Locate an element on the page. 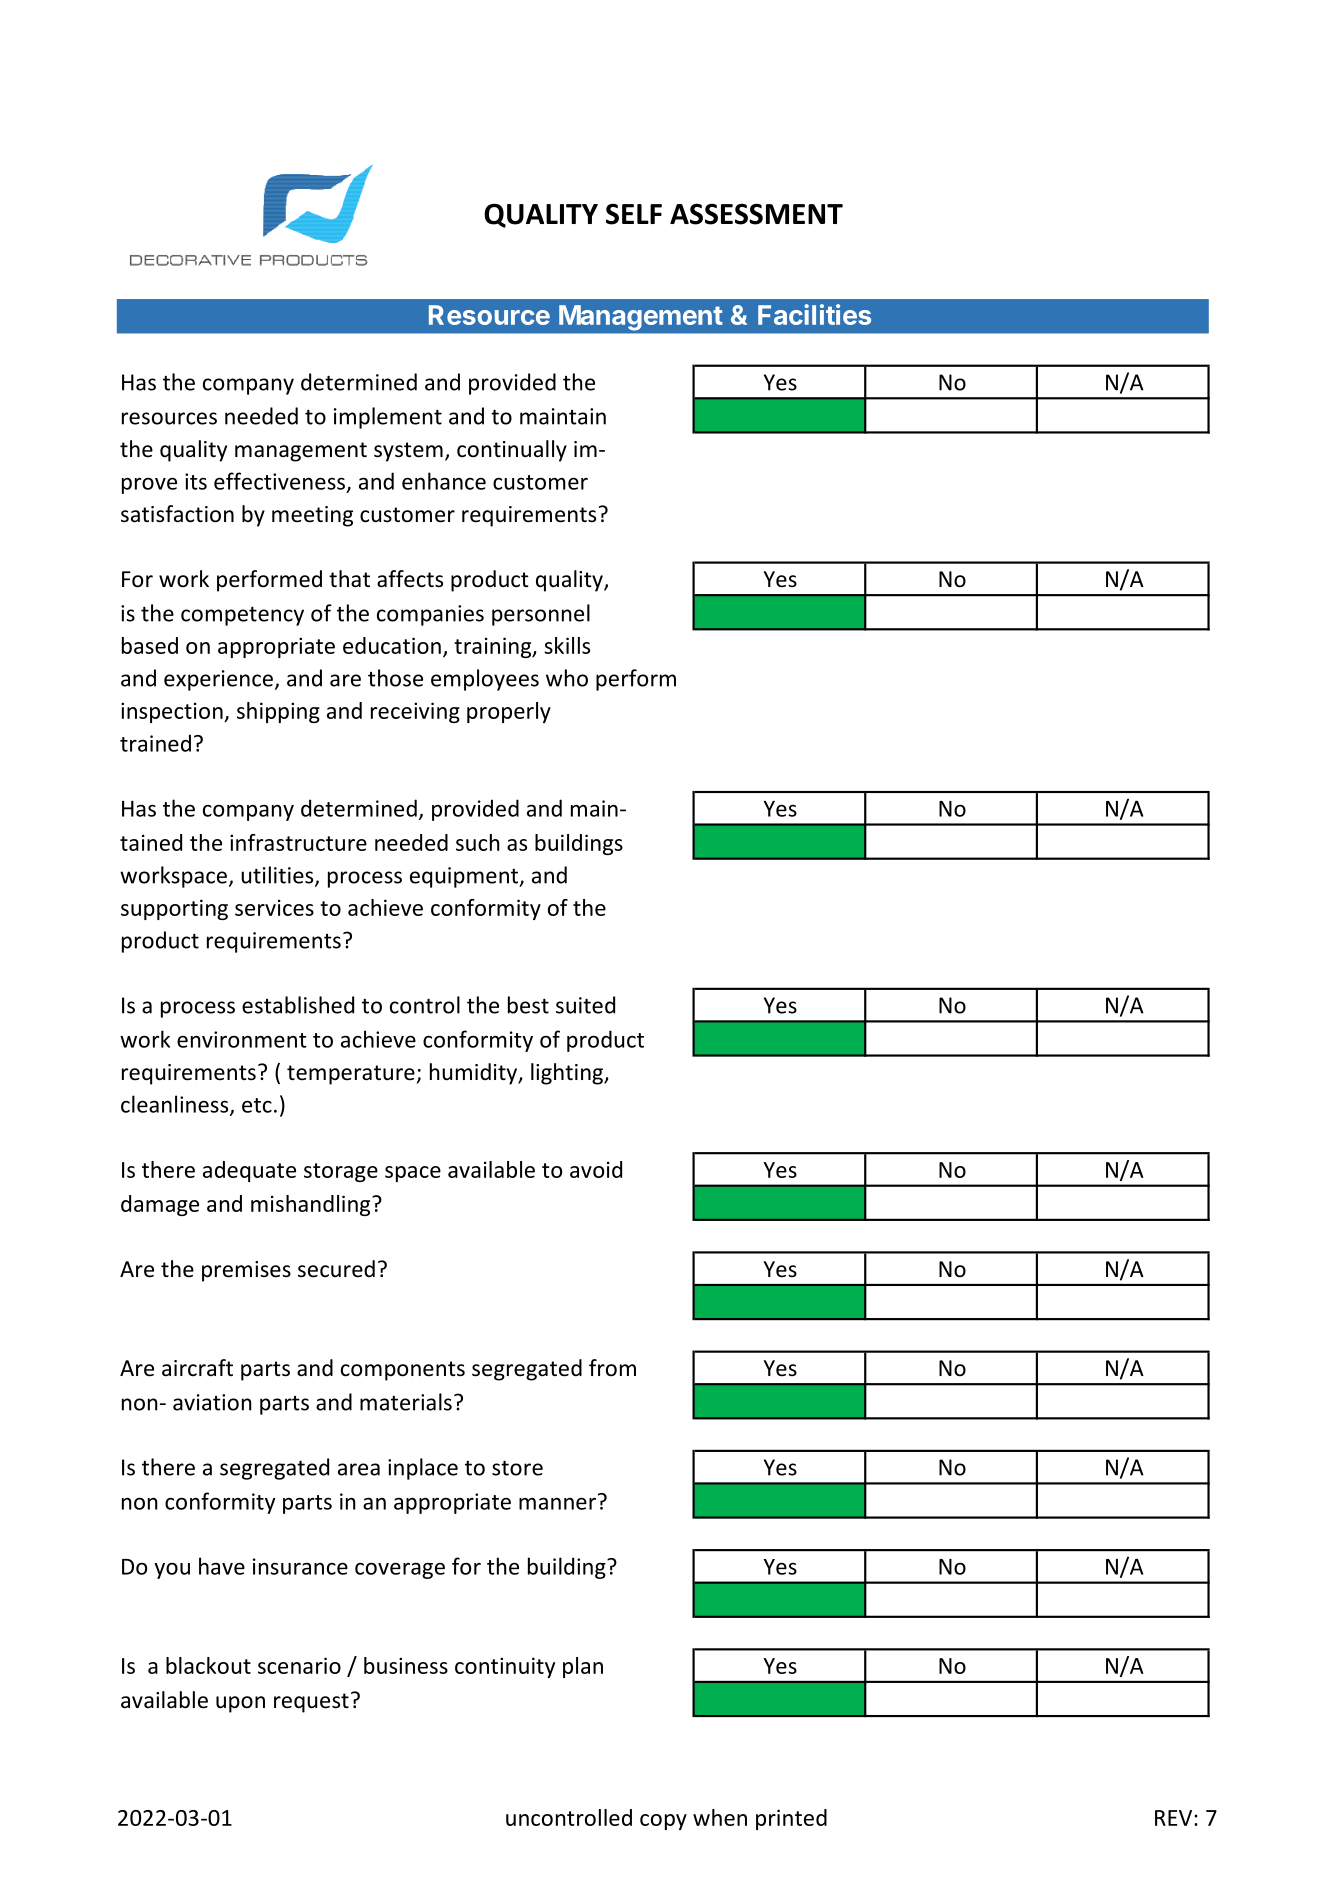 The width and height of the page is (1334, 1887). avoid is located at coordinates (596, 1169).
